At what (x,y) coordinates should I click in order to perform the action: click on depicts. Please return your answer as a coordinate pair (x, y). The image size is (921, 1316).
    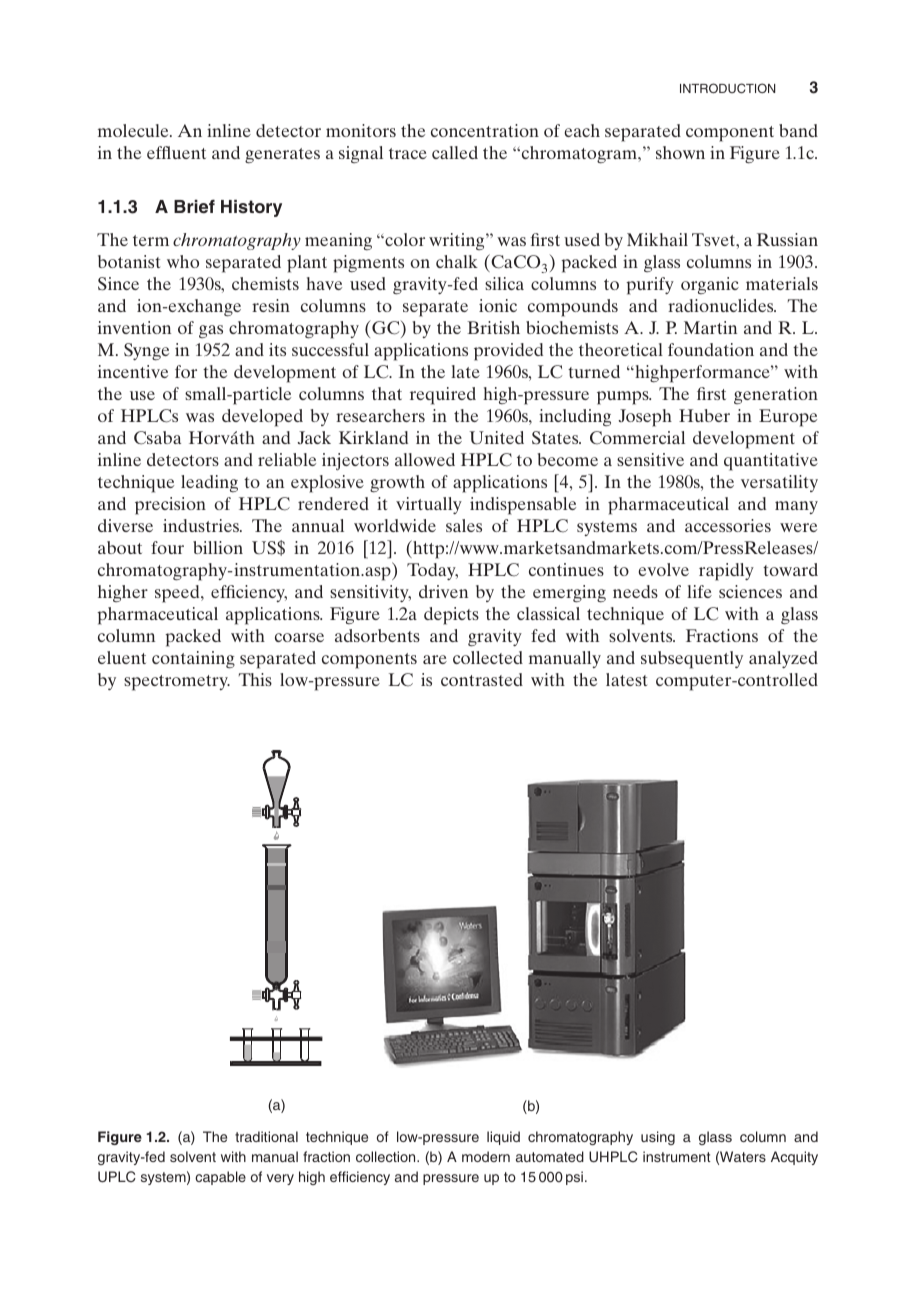
    Looking at the image, I should click on (451, 616).
